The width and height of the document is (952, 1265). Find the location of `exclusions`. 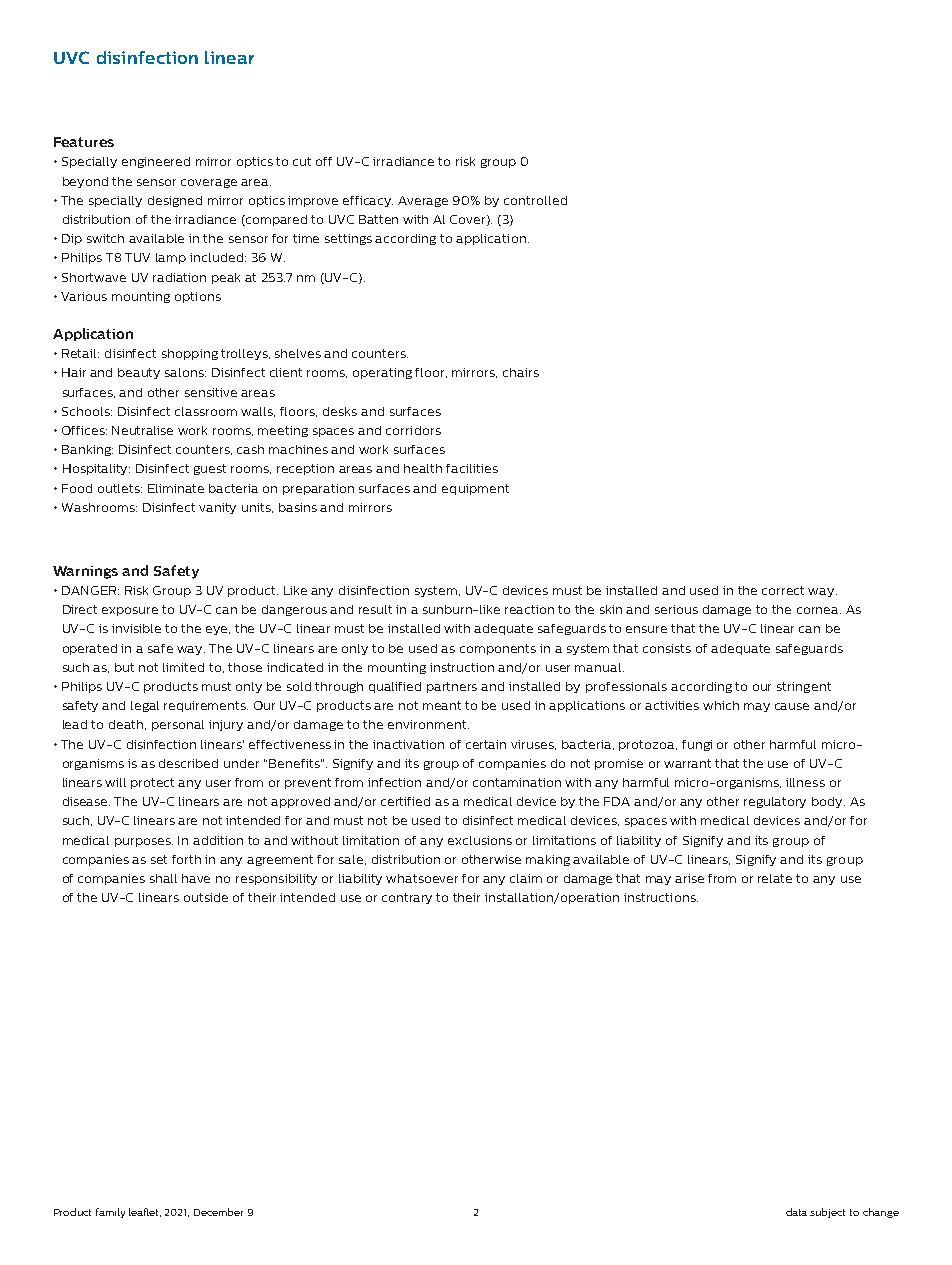

exclusions is located at coordinates (480, 840).
